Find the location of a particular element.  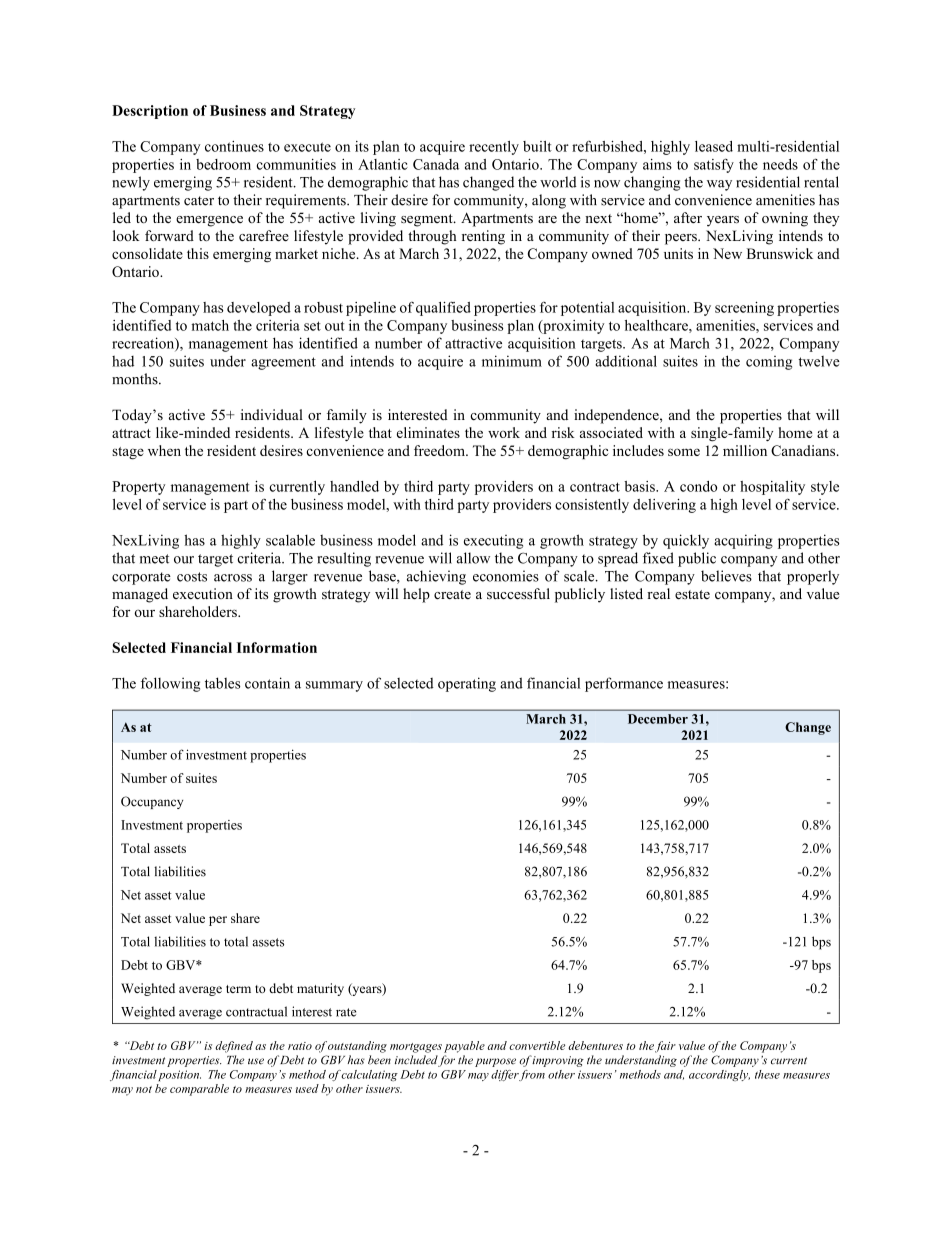

million is located at coordinates (745, 450).
